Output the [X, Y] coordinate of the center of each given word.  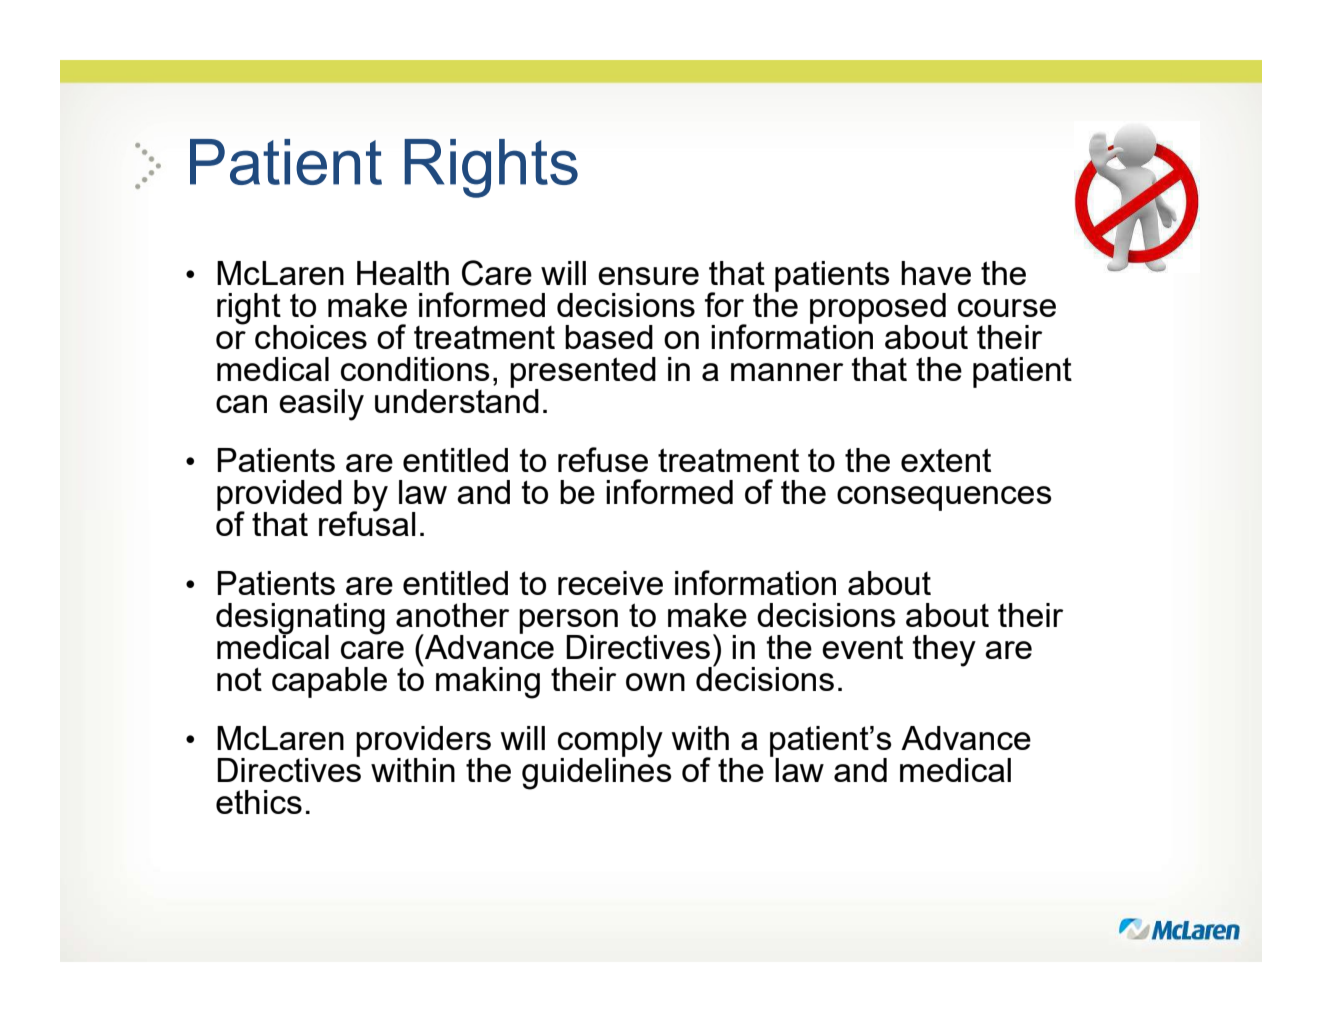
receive [610, 583]
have [936, 273]
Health [403, 273]
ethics [259, 802]
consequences [944, 498]
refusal [367, 522]
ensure [648, 276]
